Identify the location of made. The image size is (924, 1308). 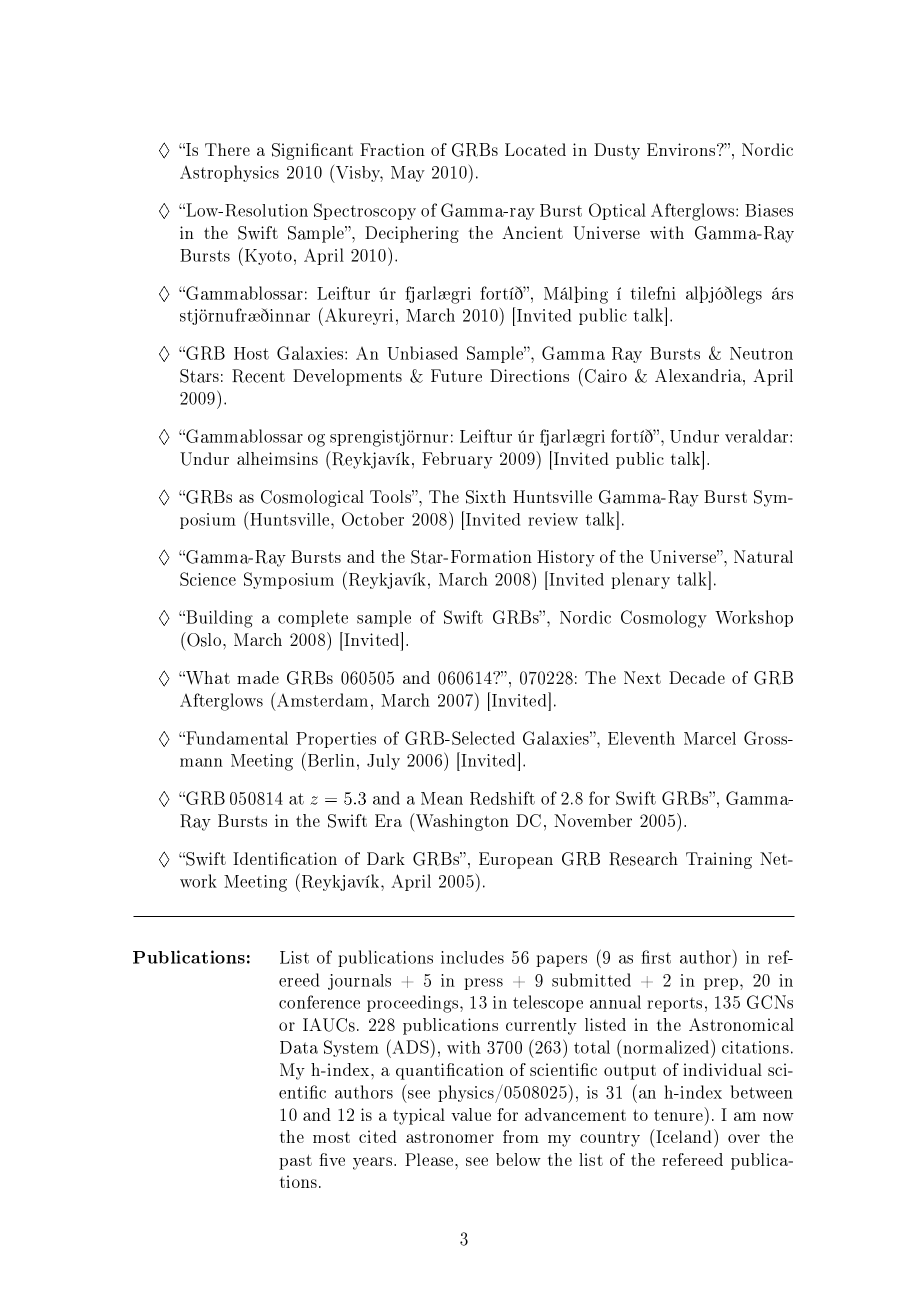
(258, 677).
